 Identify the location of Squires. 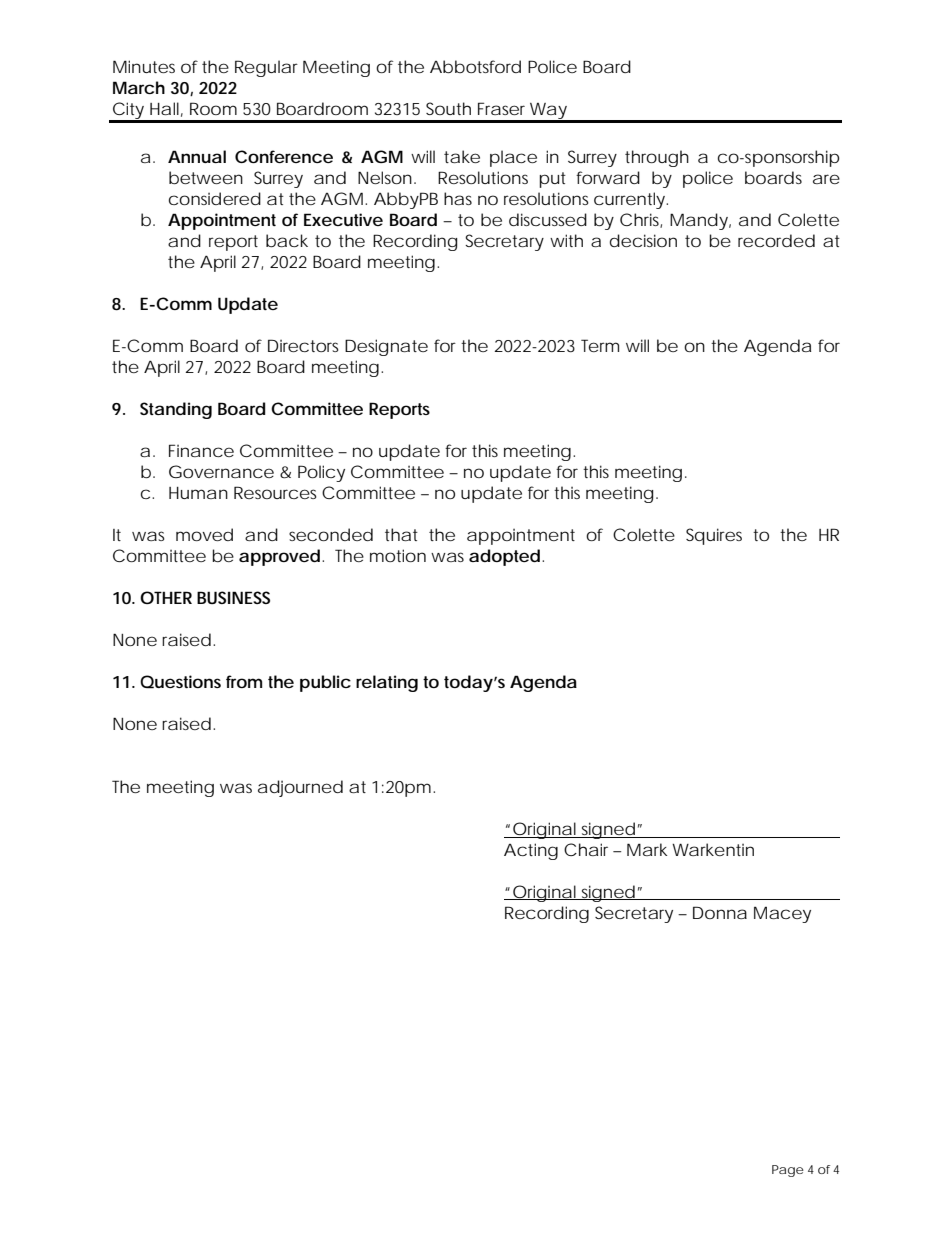
(714, 536).
